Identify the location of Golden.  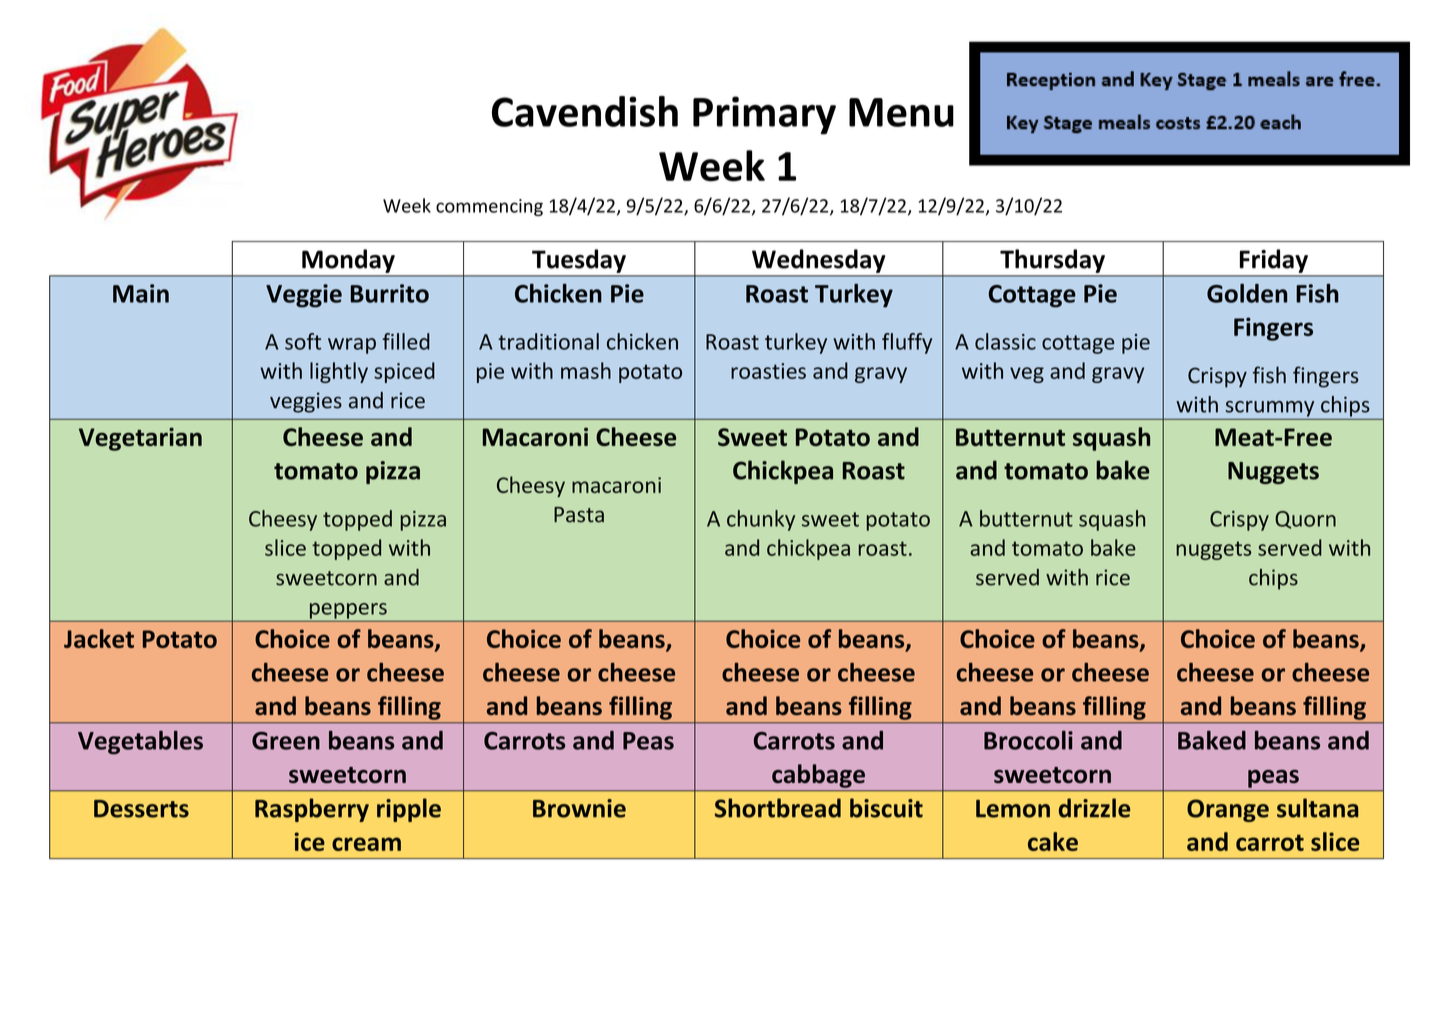
(1247, 293).
